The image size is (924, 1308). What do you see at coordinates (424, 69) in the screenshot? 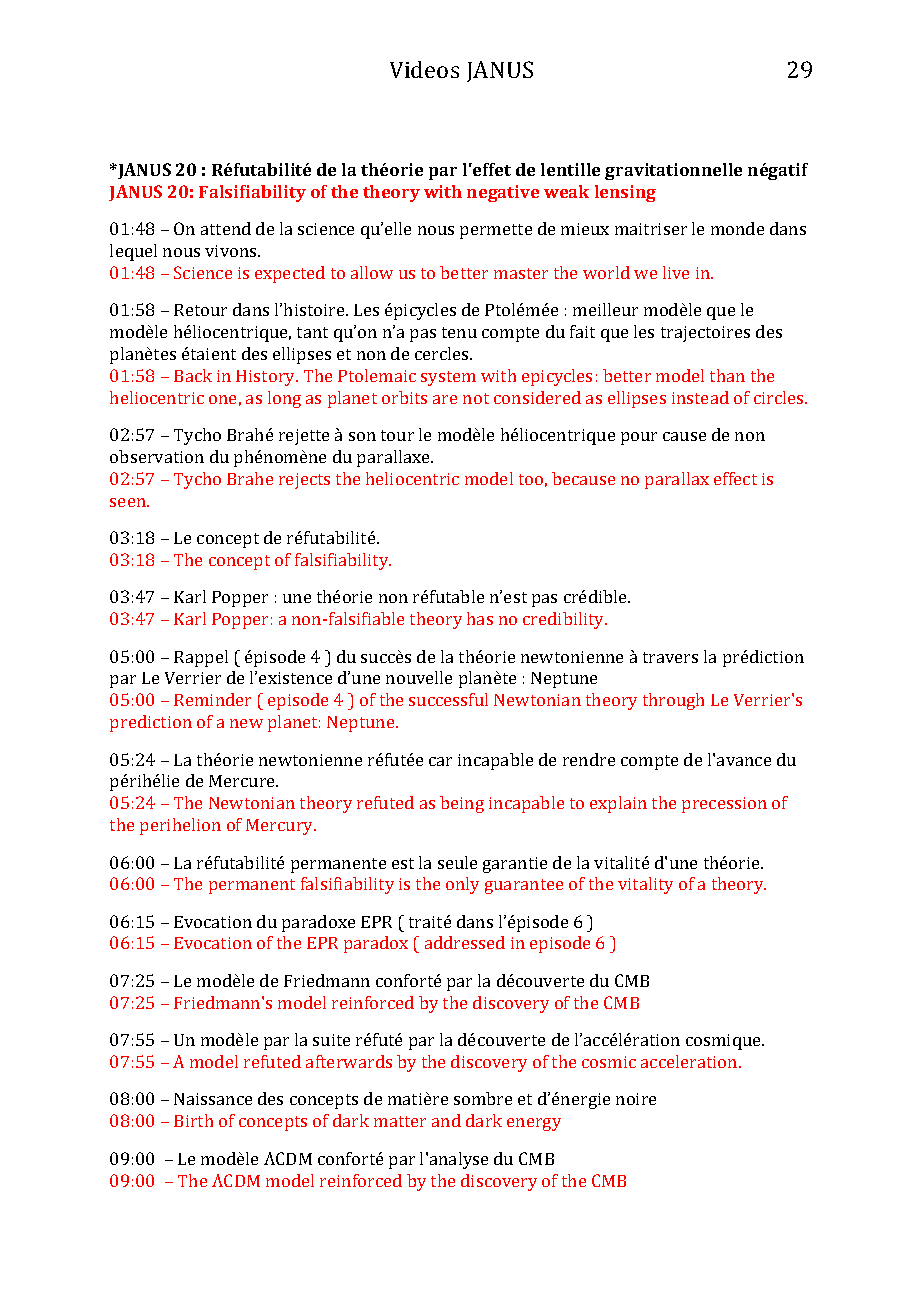
I see `Videos` at bounding box center [424, 69].
